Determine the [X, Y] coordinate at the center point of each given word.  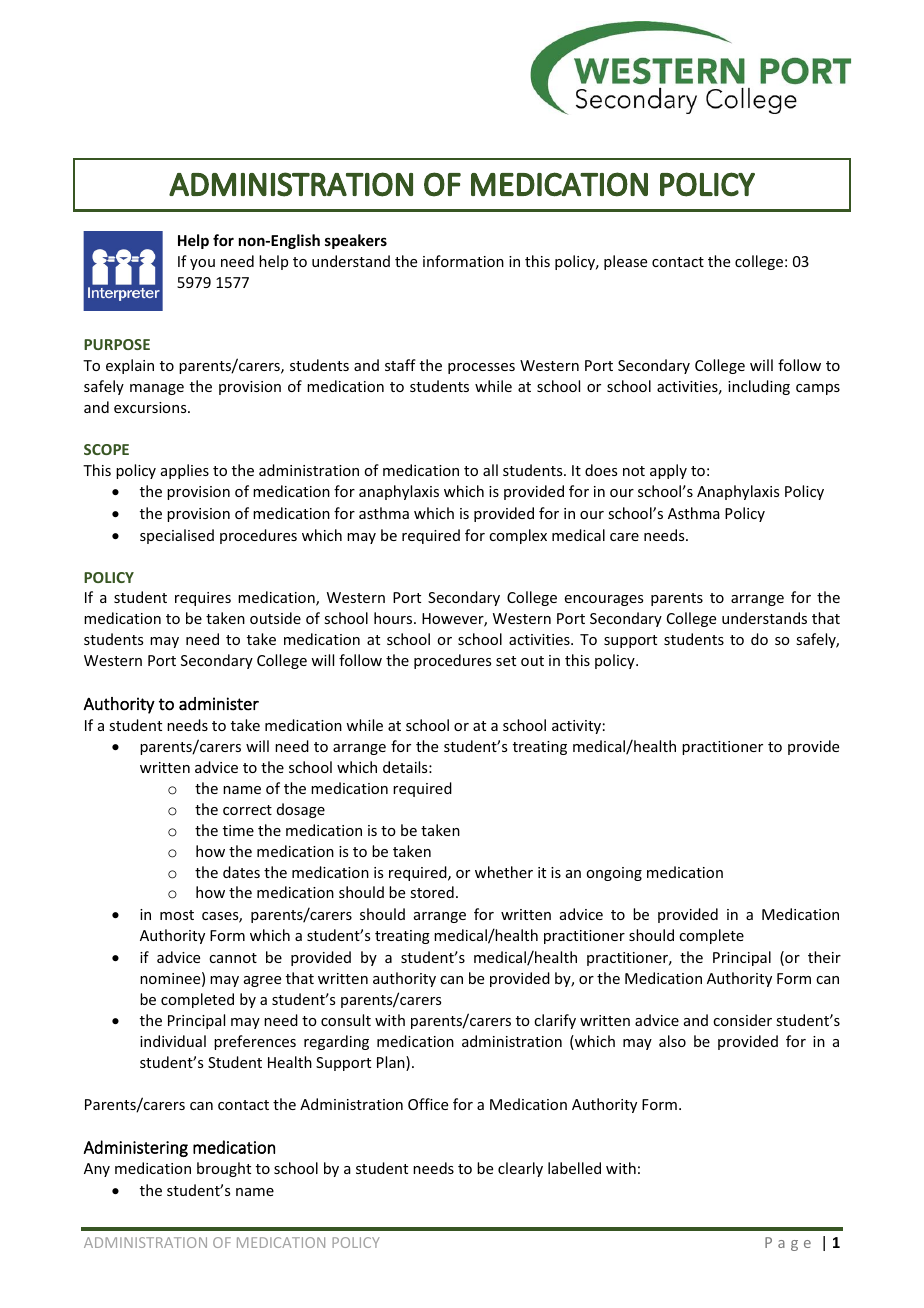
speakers [356, 241]
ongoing [614, 874]
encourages [604, 600]
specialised [177, 536]
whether [504, 872]
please [625, 262]
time [238, 830]
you [202, 264]
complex [518, 536]
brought [224, 1169]
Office [428, 1104]
